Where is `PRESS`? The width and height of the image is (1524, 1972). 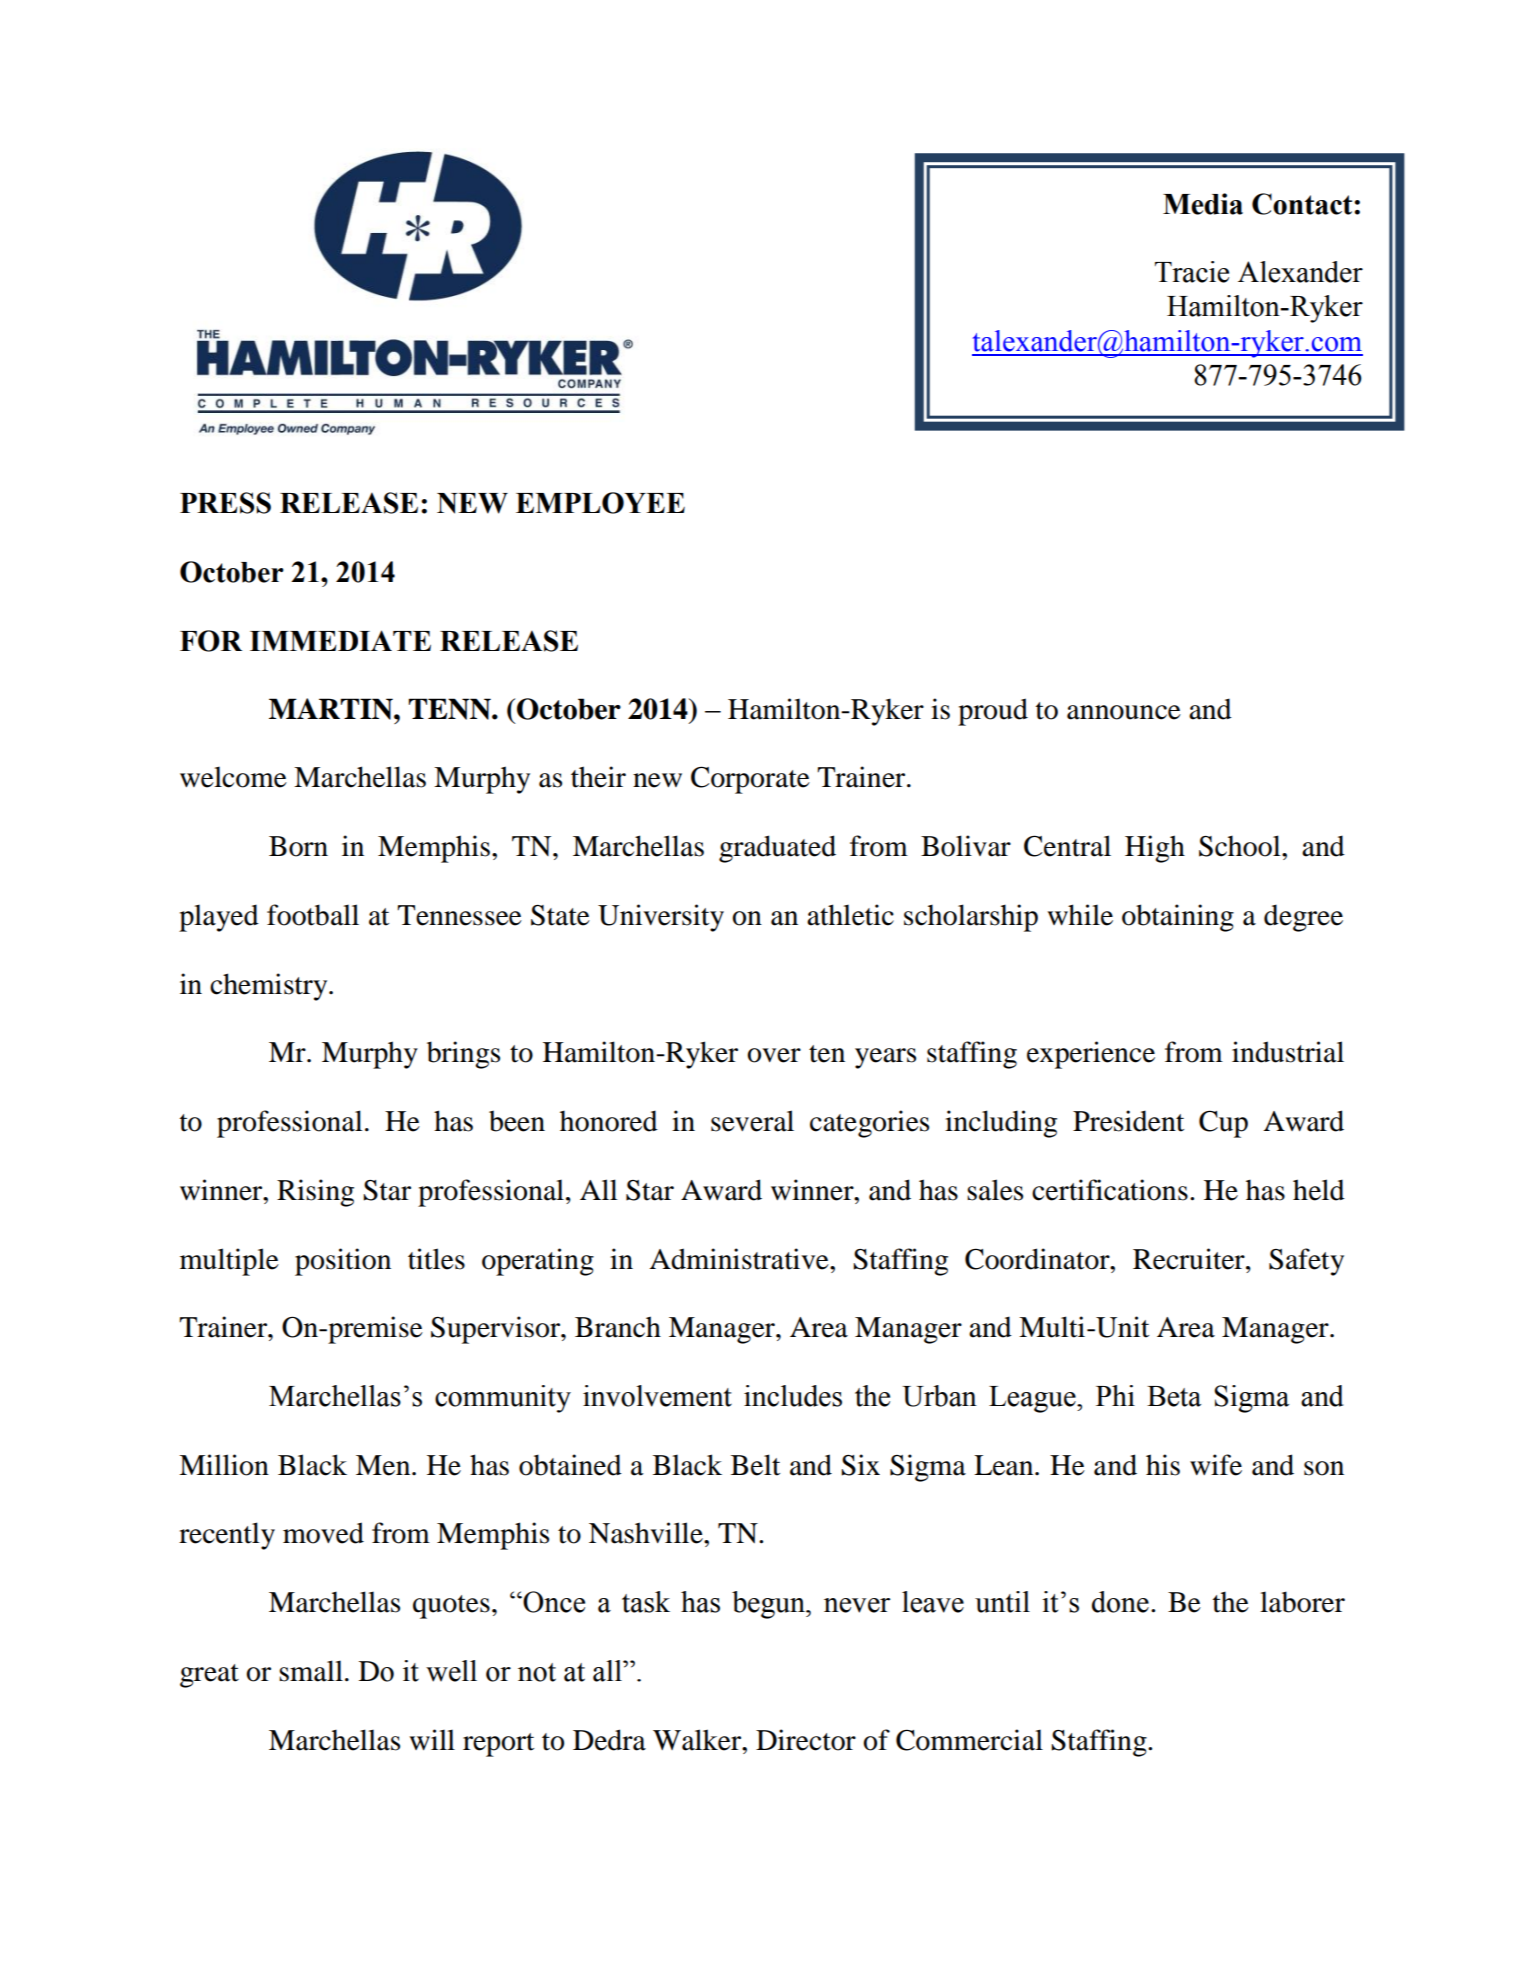
PRESS is located at coordinates (225, 503).
